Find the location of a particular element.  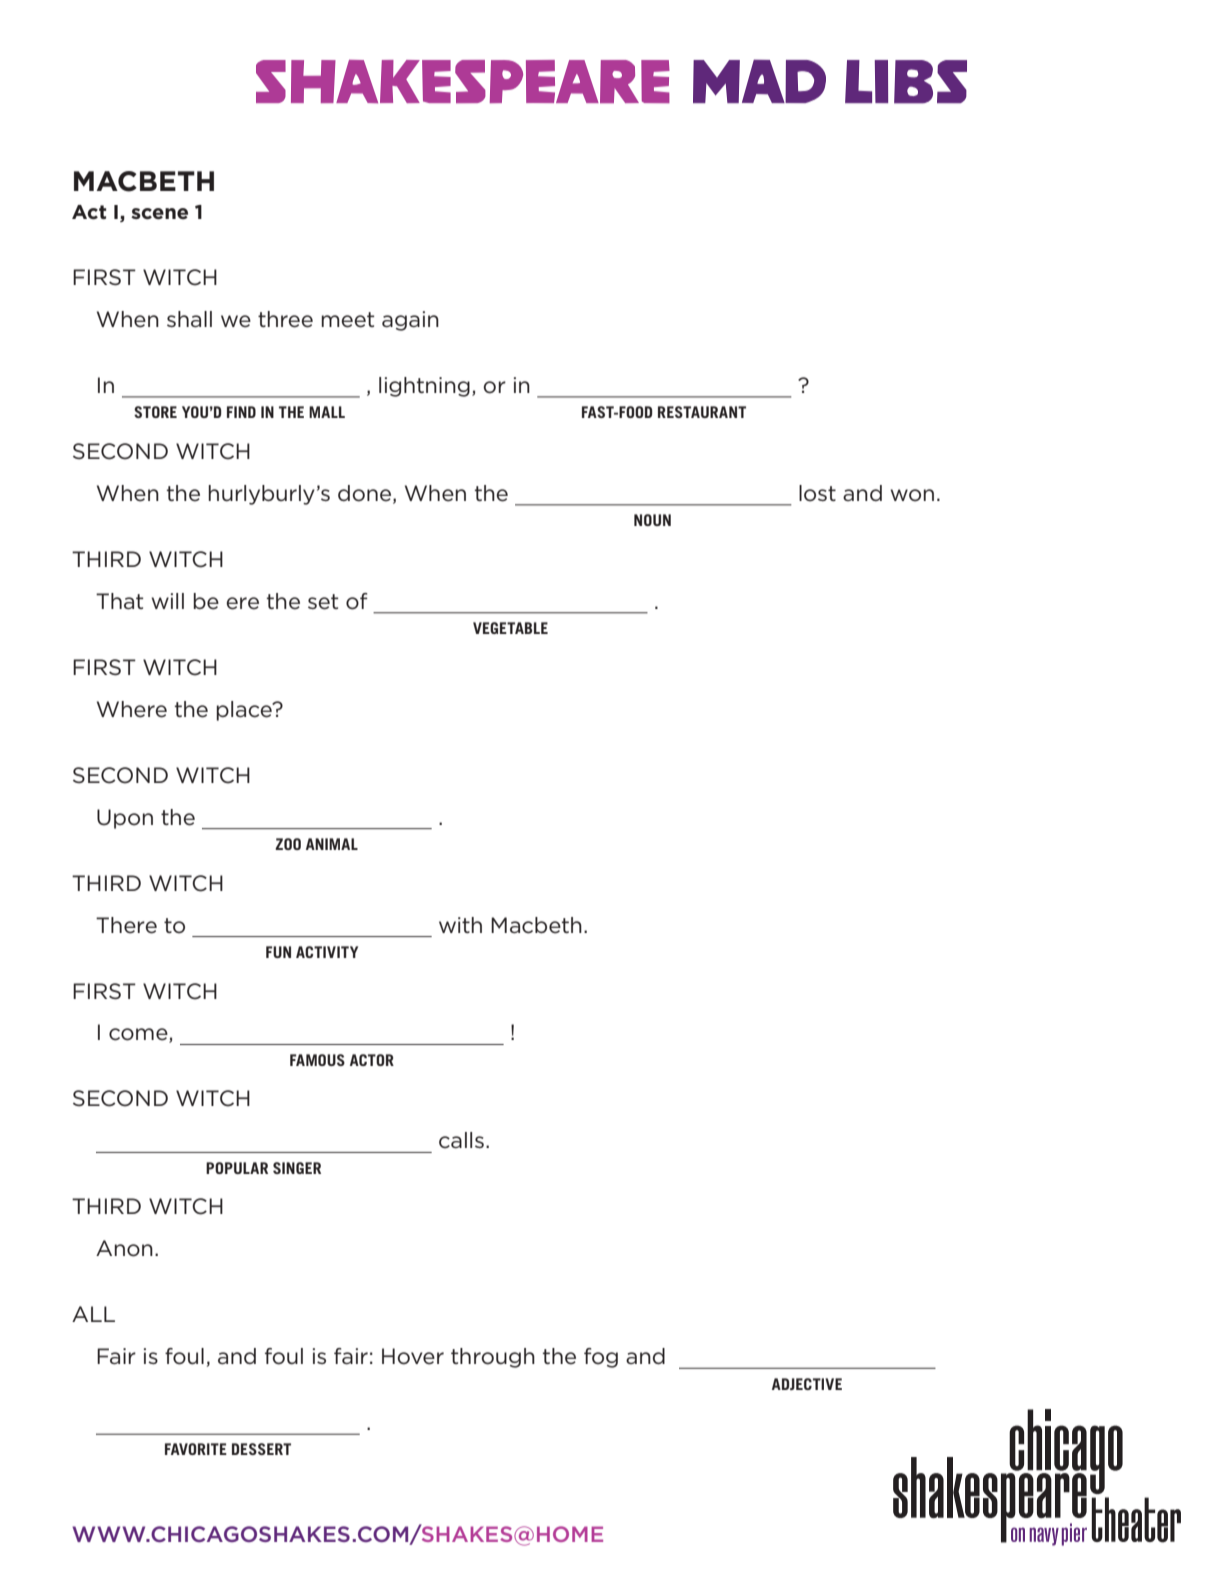

scene is located at coordinates (159, 214).
